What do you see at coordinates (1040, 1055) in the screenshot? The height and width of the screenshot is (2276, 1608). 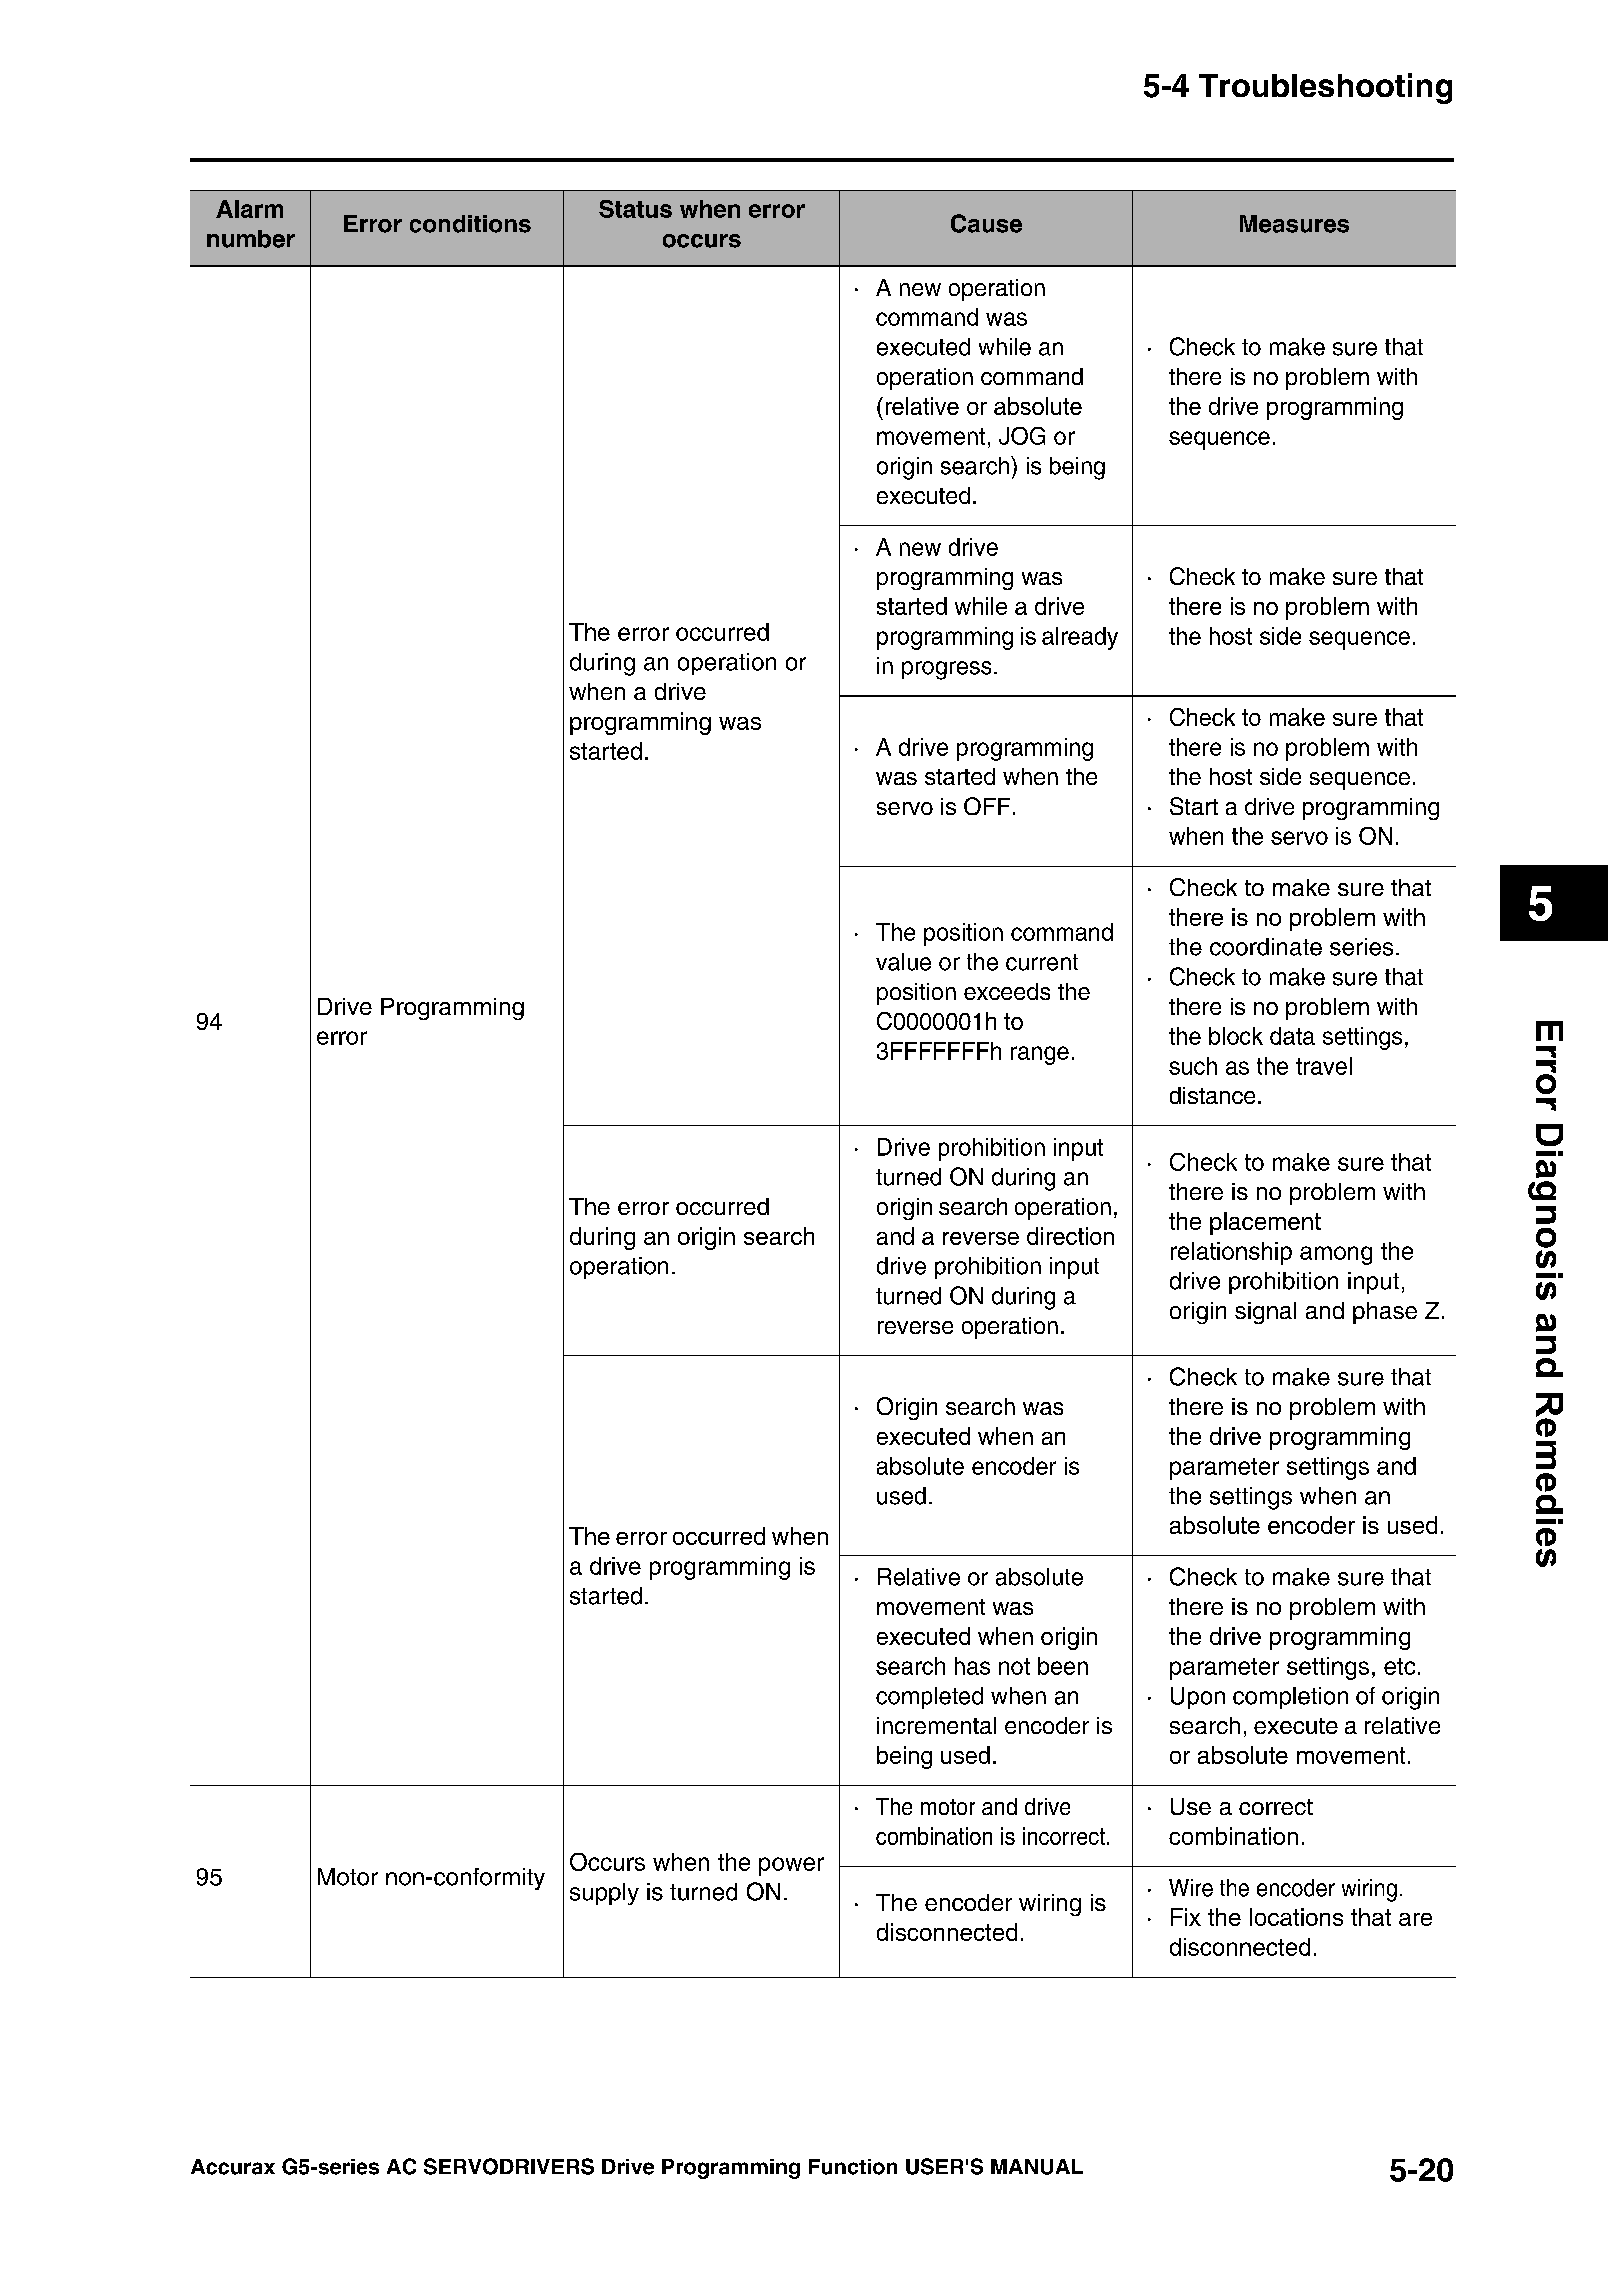 I see `range` at bounding box center [1040, 1055].
